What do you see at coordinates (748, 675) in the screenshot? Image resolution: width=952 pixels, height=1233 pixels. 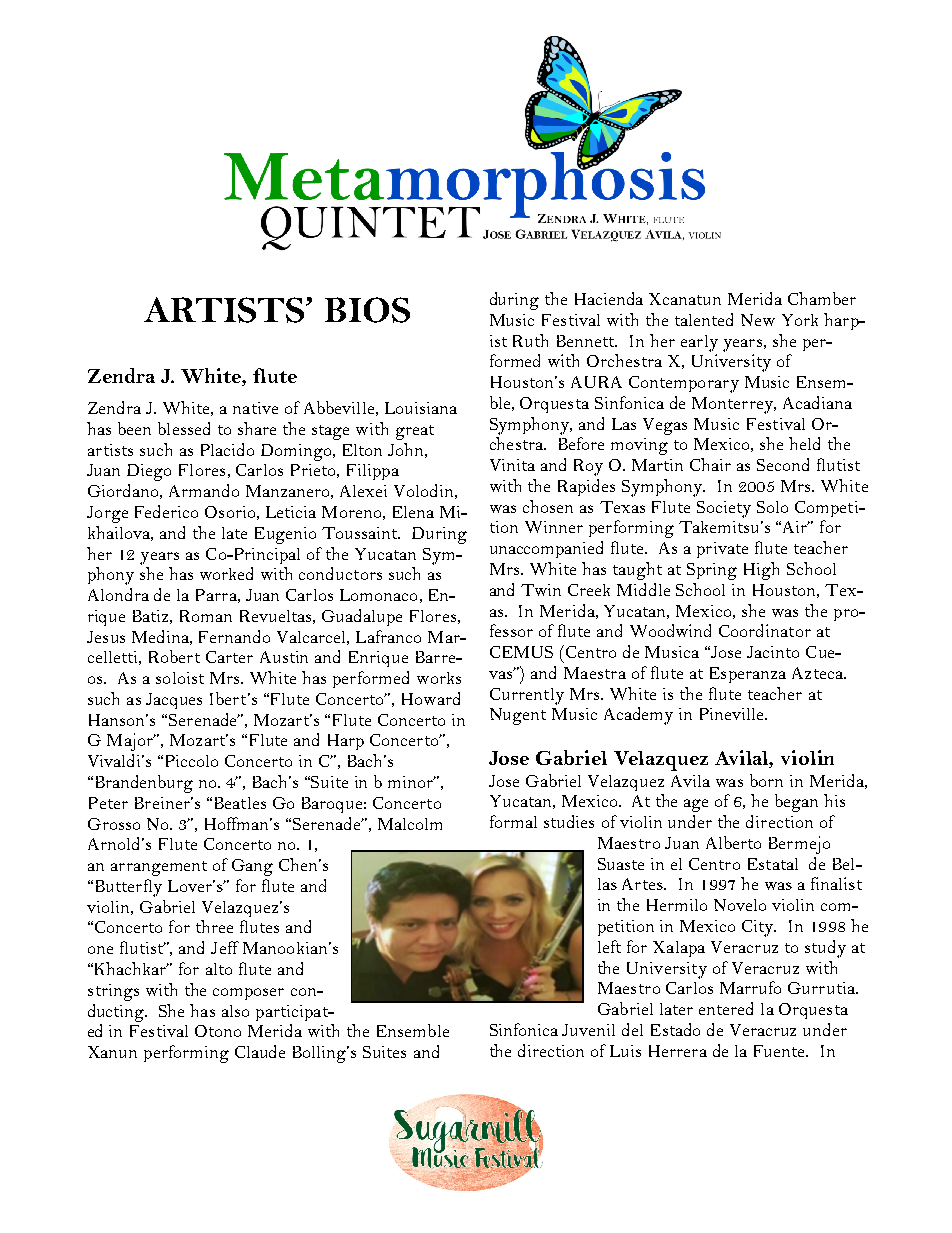 I see `Esperanza` at bounding box center [748, 675].
